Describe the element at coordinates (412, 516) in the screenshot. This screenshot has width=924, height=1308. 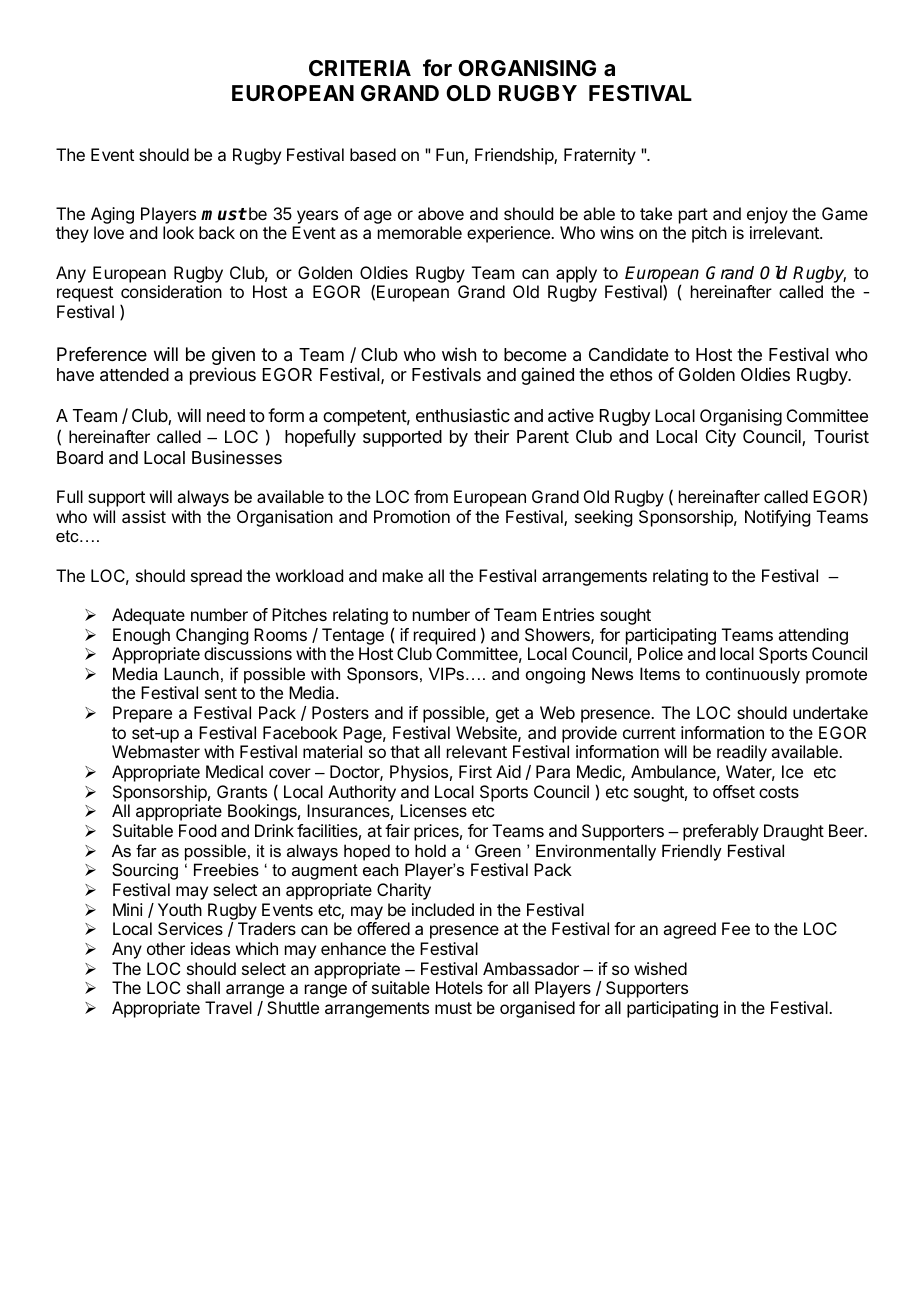
I see `Promotion` at that location.
